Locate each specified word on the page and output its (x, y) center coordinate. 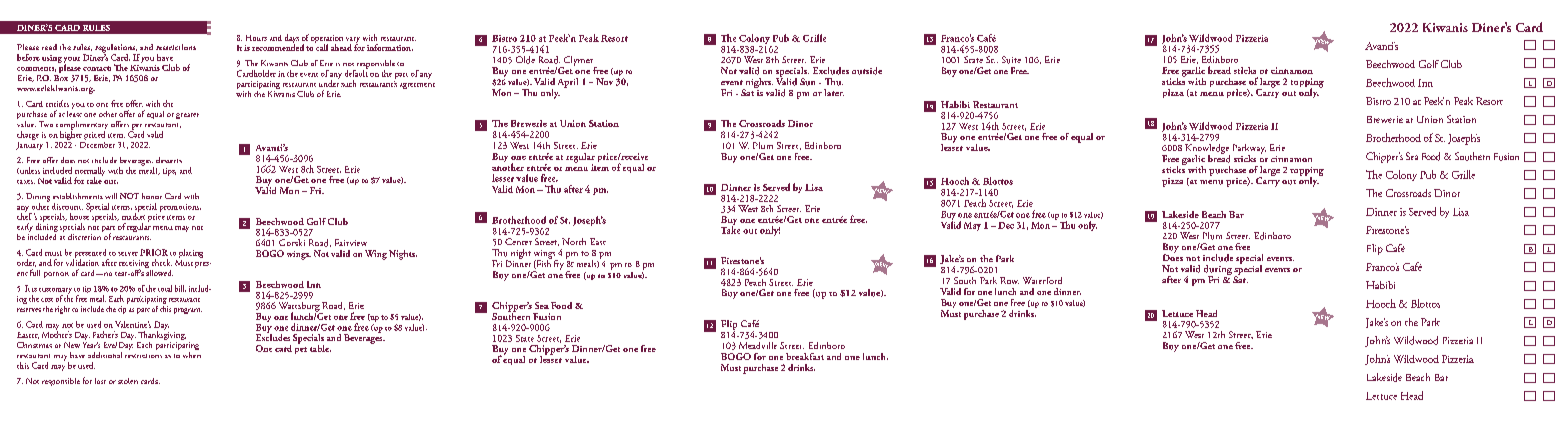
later (834, 92)
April (568, 83)
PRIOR (154, 252)
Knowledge (1207, 150)
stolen (128, 381)
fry (560, 263)
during (1218, 271)
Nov (604, 81)
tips (169, 172)
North (574, 241)
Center (518, 241)
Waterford (1042, 280)
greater (187, 116)
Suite (1011, 60)
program (188, 311)
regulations (116, 49)
